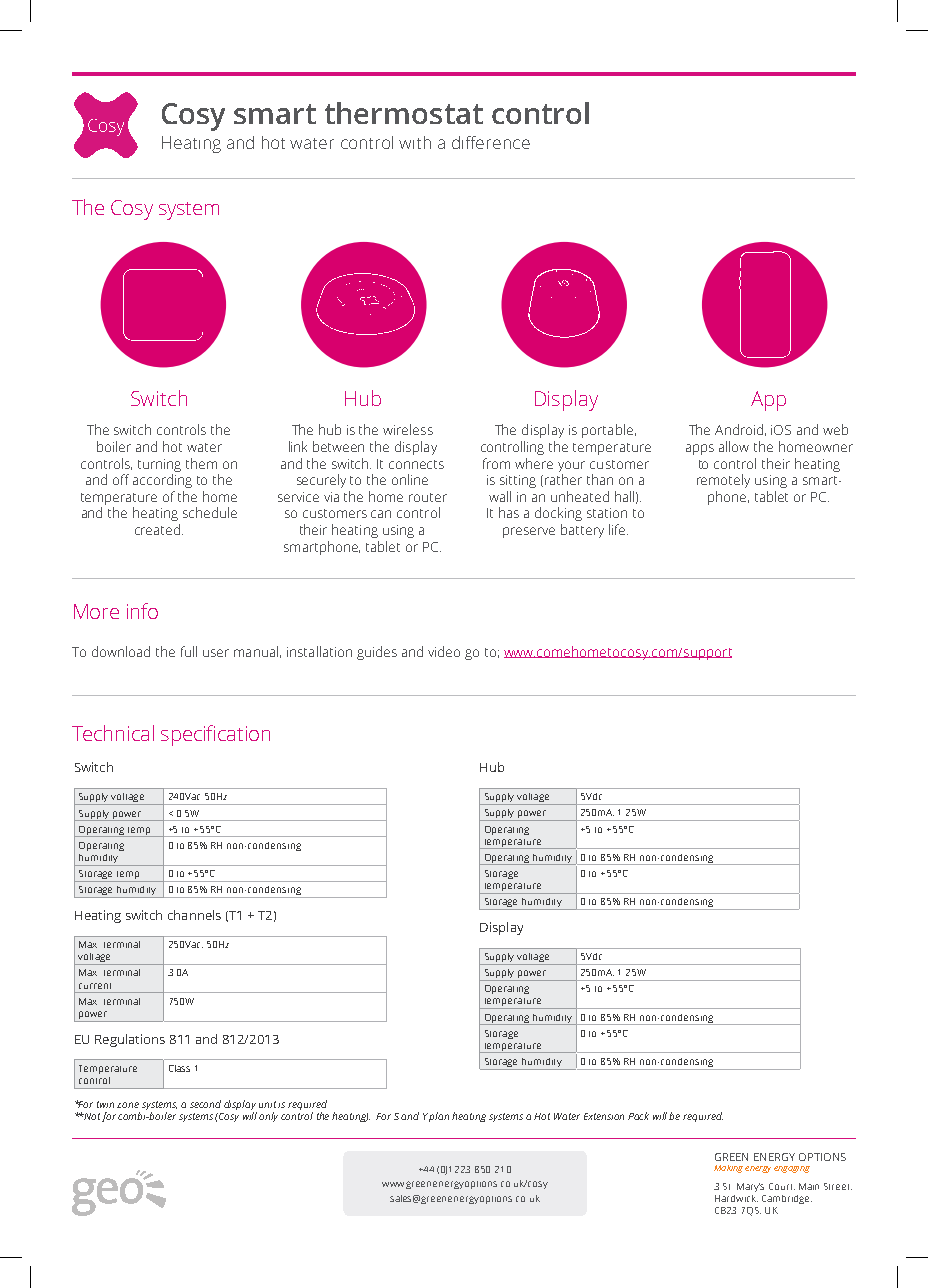 Image resolution: width=928 pixels, height=1288 pixels. I want to click on life, so click(618, 529).
